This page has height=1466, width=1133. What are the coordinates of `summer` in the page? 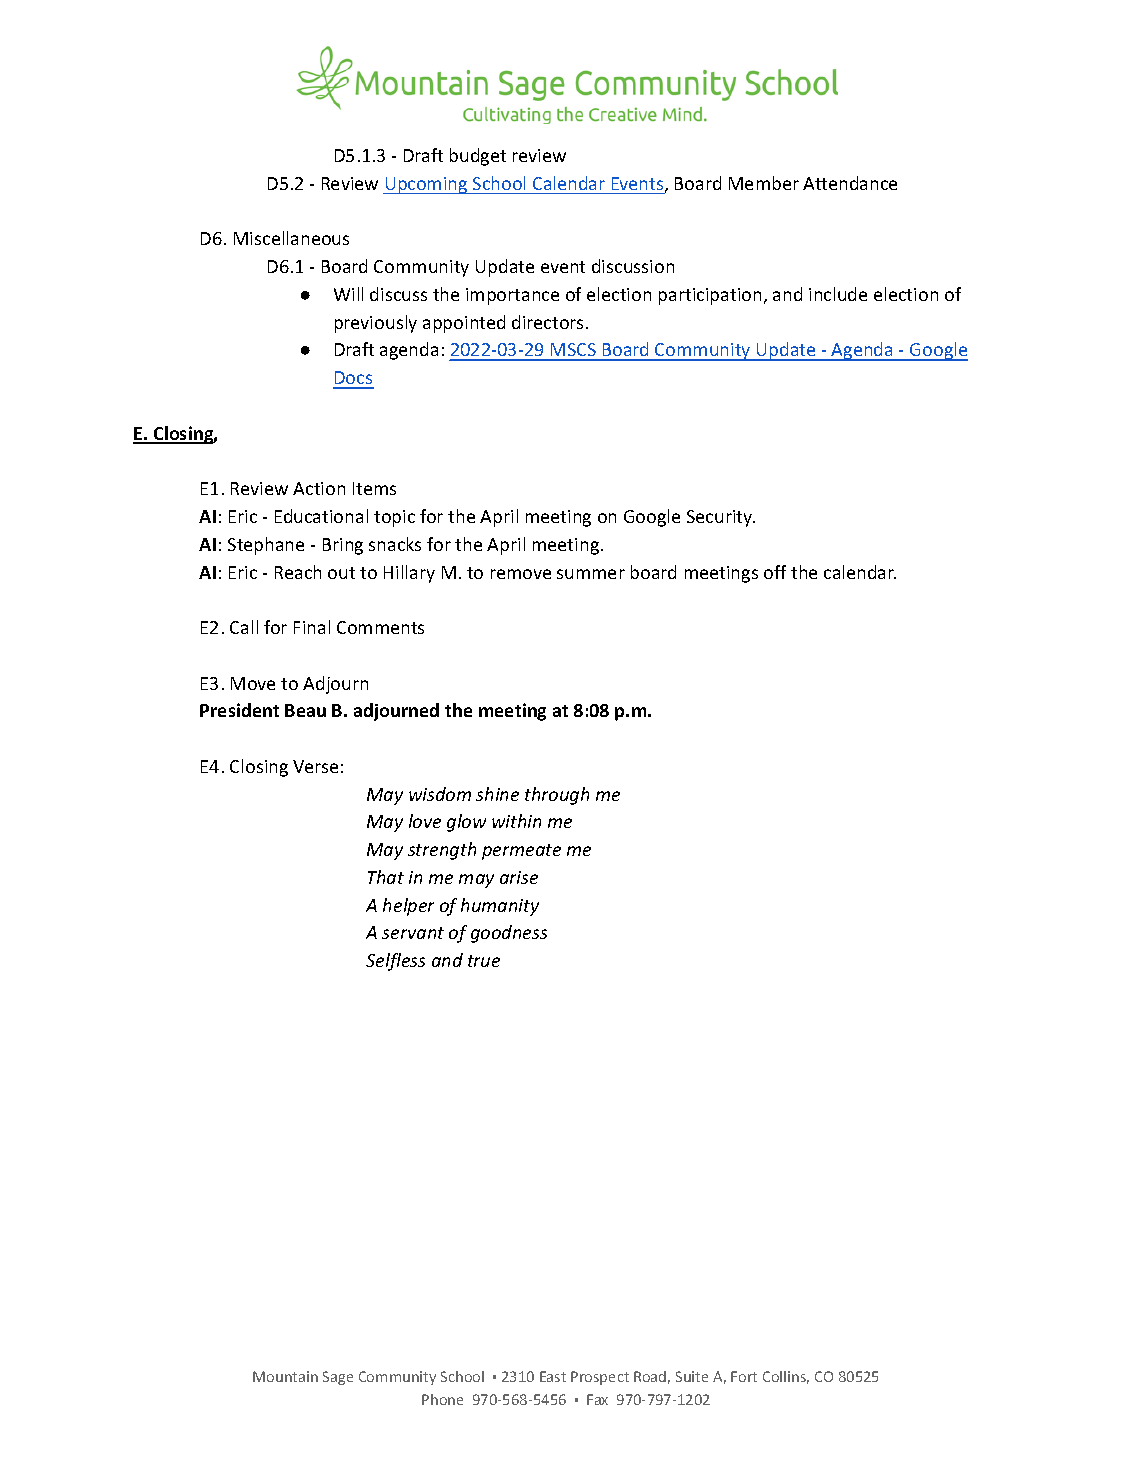 It's located at (591, 574).
